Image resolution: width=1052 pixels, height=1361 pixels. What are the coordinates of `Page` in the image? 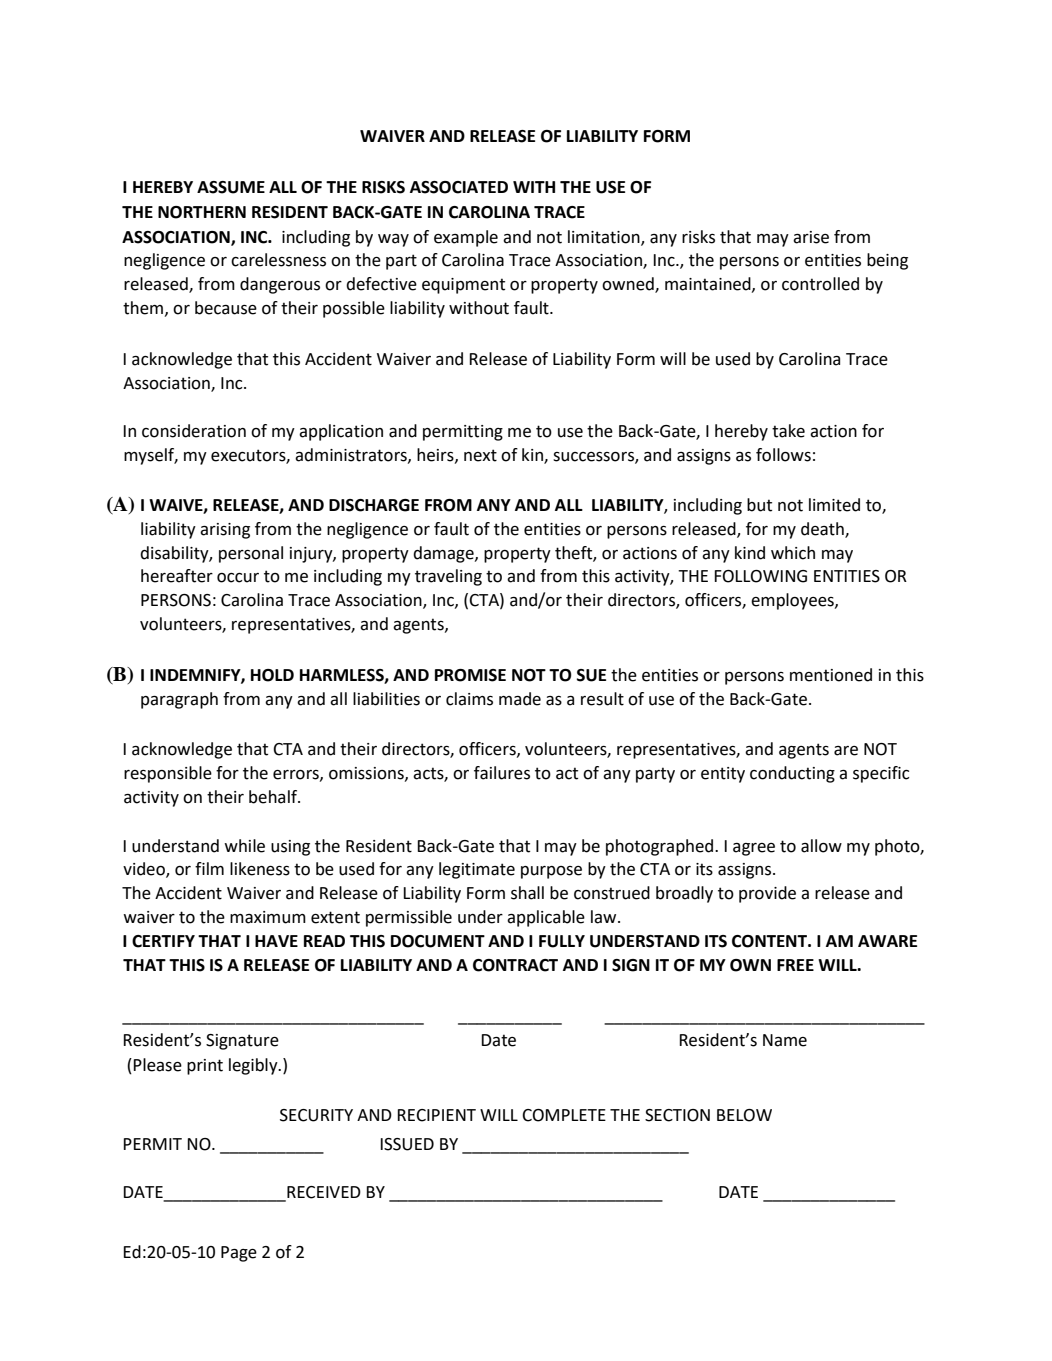 It's located at (239, 1254).
